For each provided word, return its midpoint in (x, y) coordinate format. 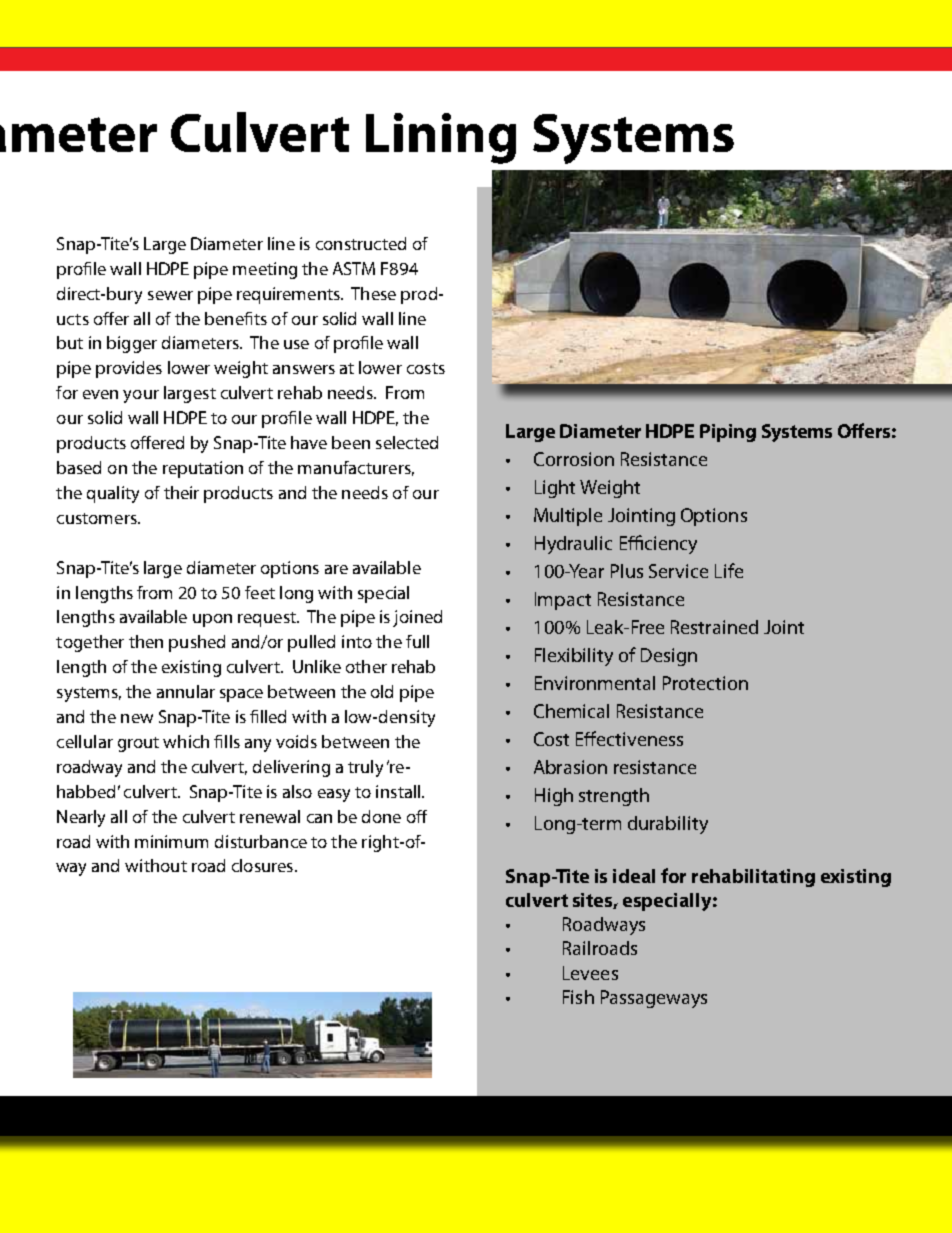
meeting (265, 270)
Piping (728, 433)
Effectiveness (629, 738)
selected (407, 442)
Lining (441, 138)
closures (264, 865)
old (382, 691)
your (141, 396)
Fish (578, 997)
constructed (361, 243)
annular (186, 691)
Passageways (654, 999)
